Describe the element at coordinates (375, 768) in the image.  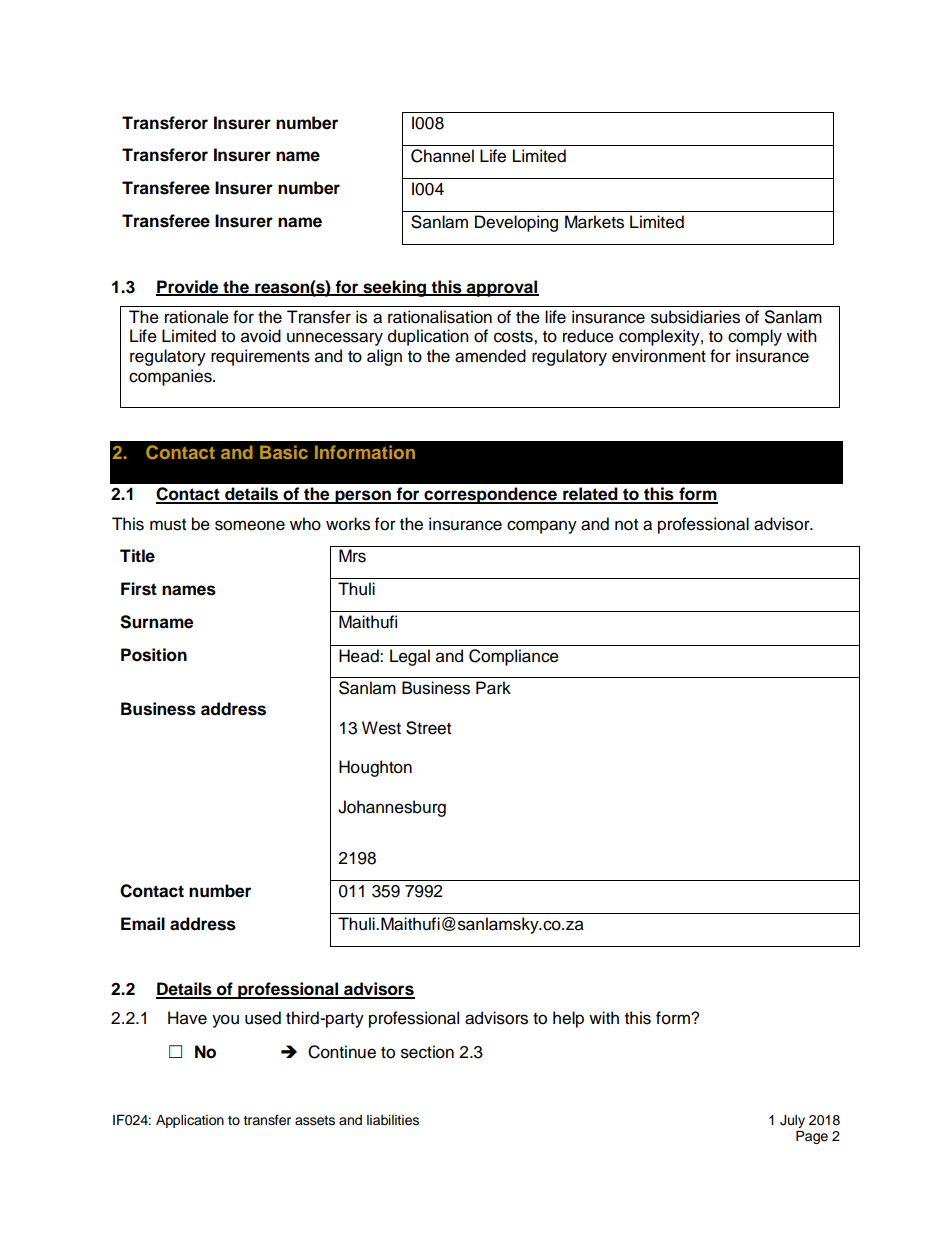
I see `Houghton` at that location.
